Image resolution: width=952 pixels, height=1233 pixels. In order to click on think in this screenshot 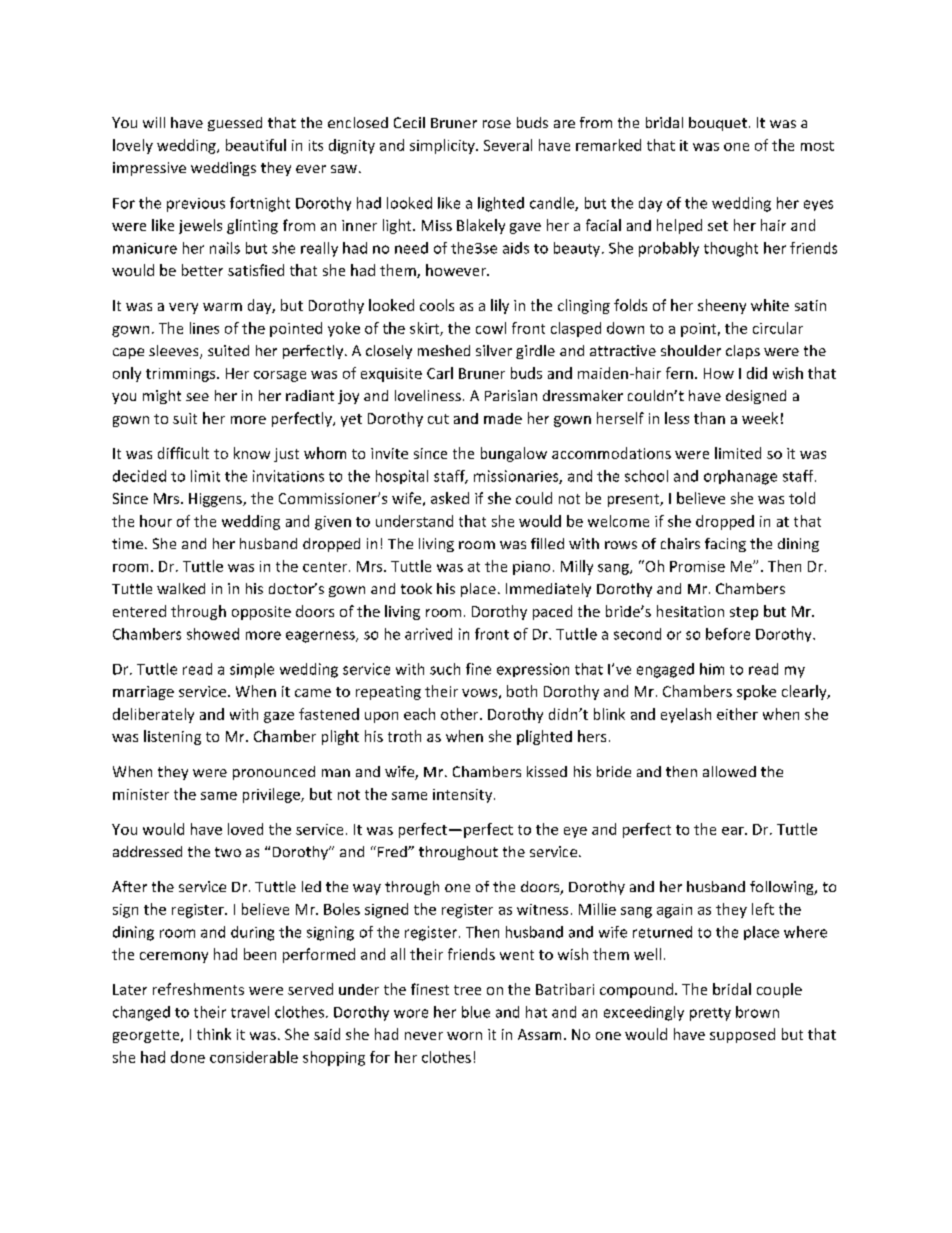, I will do `click(214, 1034)`.
